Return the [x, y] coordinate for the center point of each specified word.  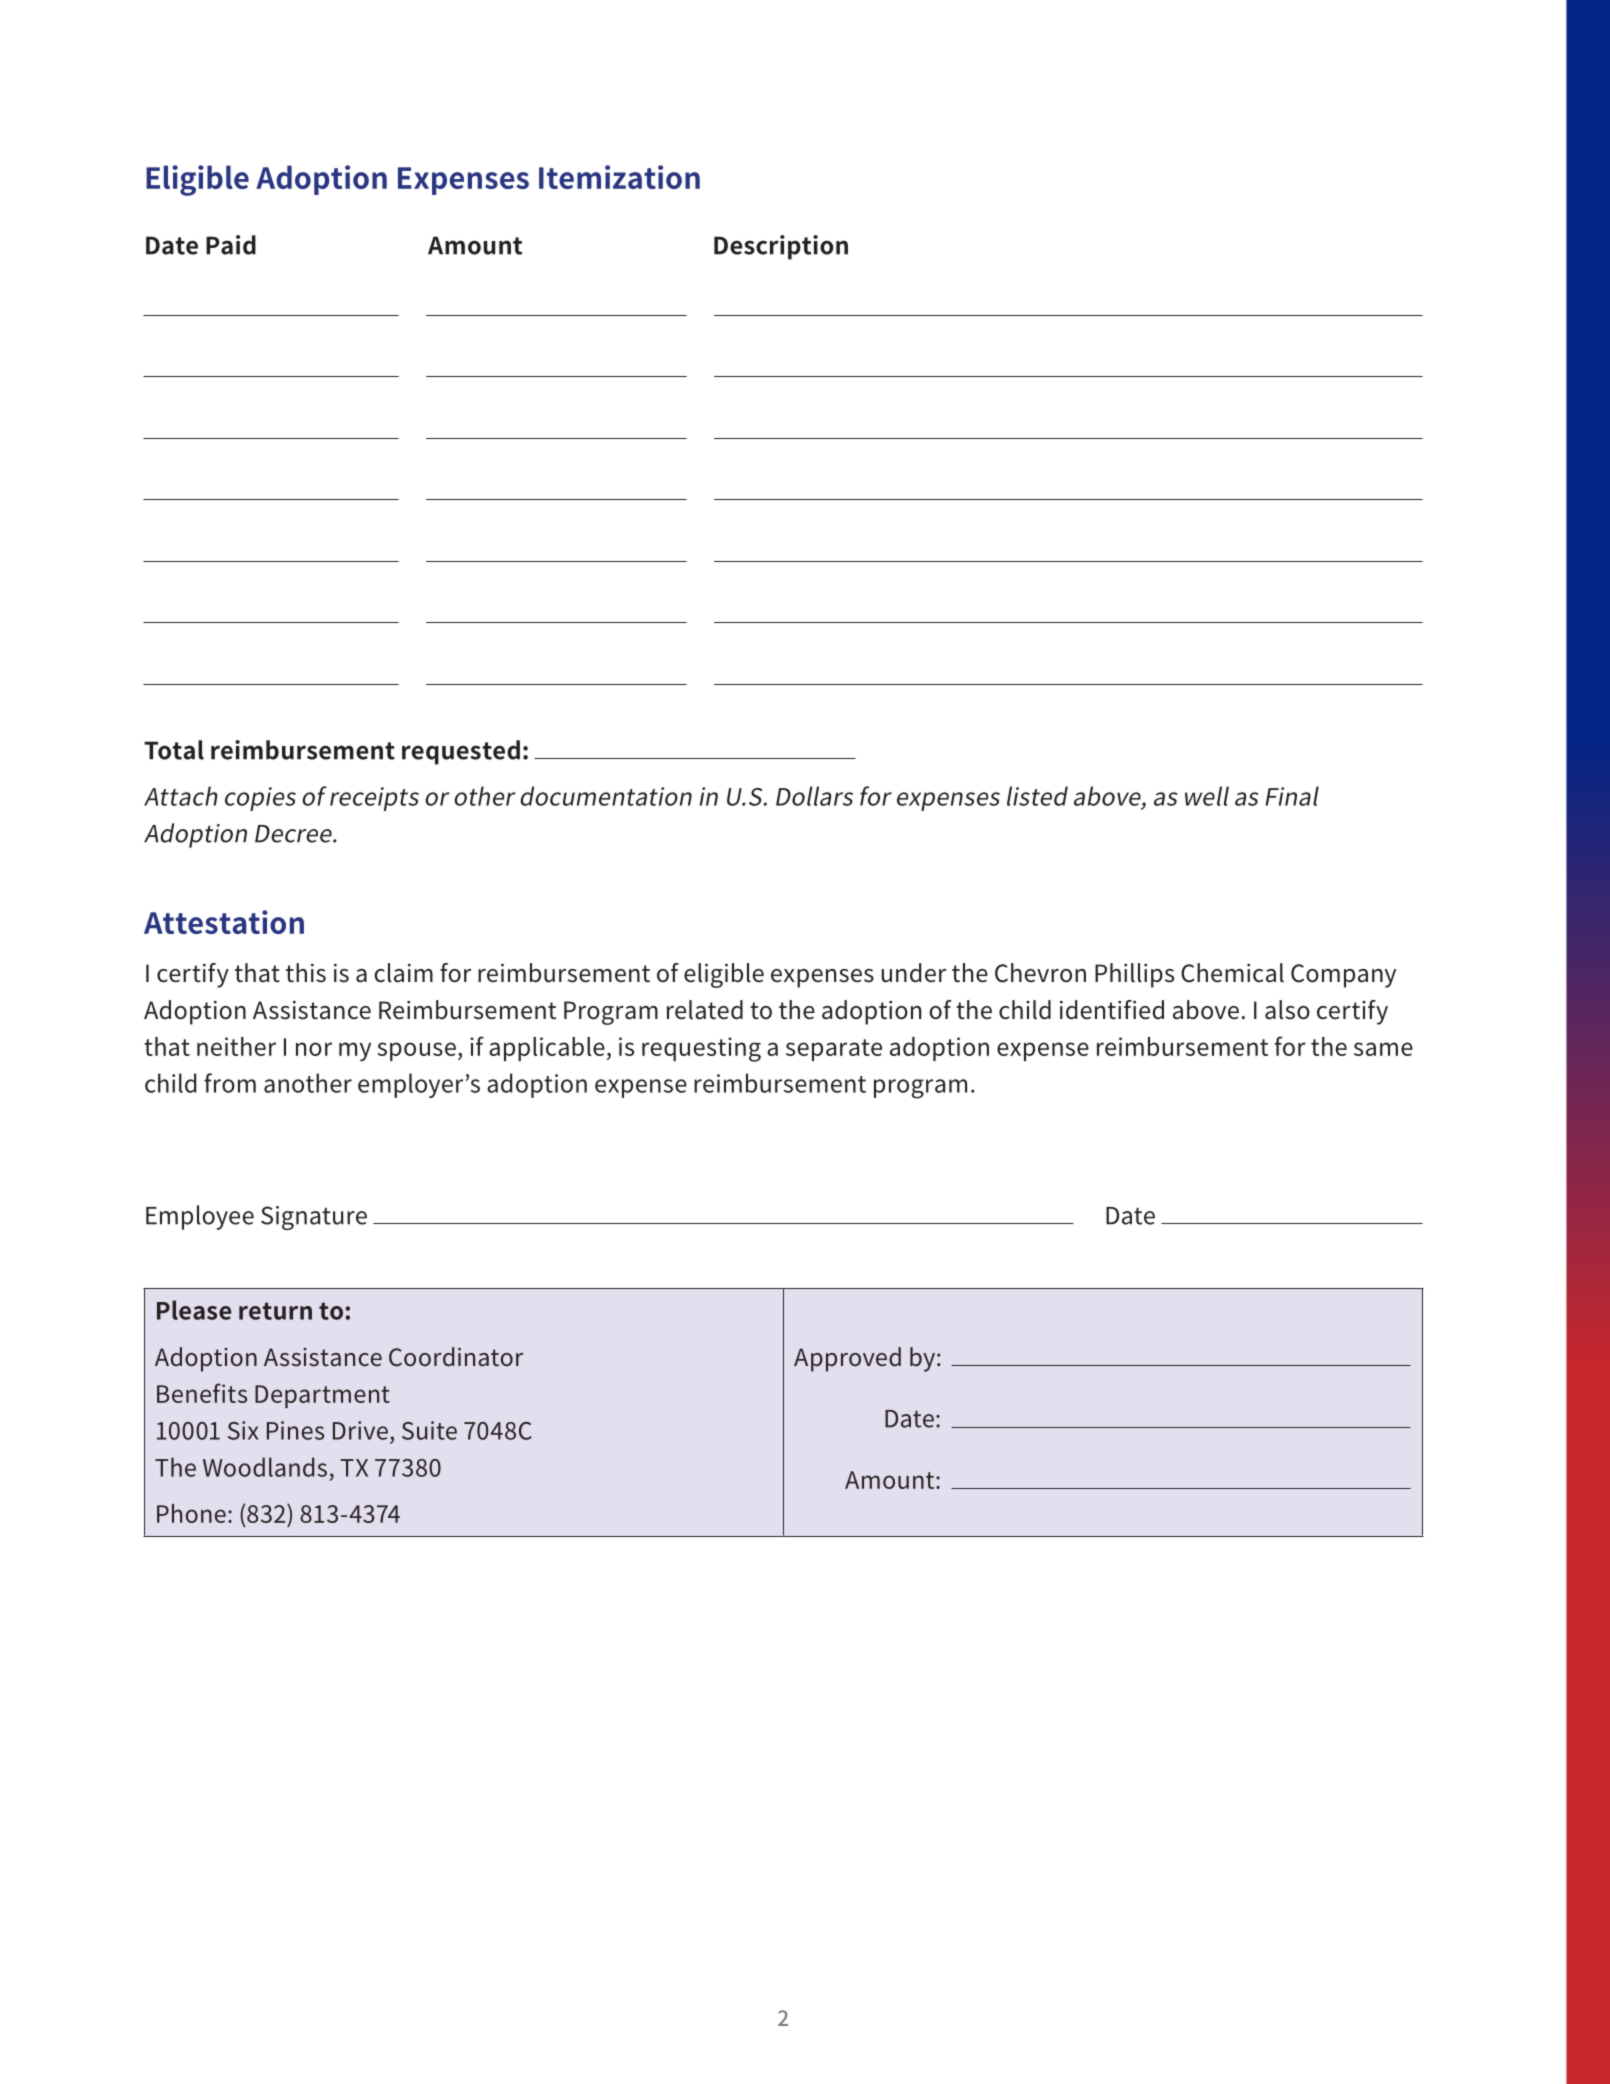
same [1383, 1049]
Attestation [224, 922]
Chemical [1232, 973]
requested [461, 752]
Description [781, 247]
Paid [231, 245]
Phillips [1134, 975]
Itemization [619, 177]
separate [834, 1050]
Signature [314, 1218]
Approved [847, 1359]
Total [174, 750]
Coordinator [456, 1357]
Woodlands [265, 1467]
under [913, 973]
